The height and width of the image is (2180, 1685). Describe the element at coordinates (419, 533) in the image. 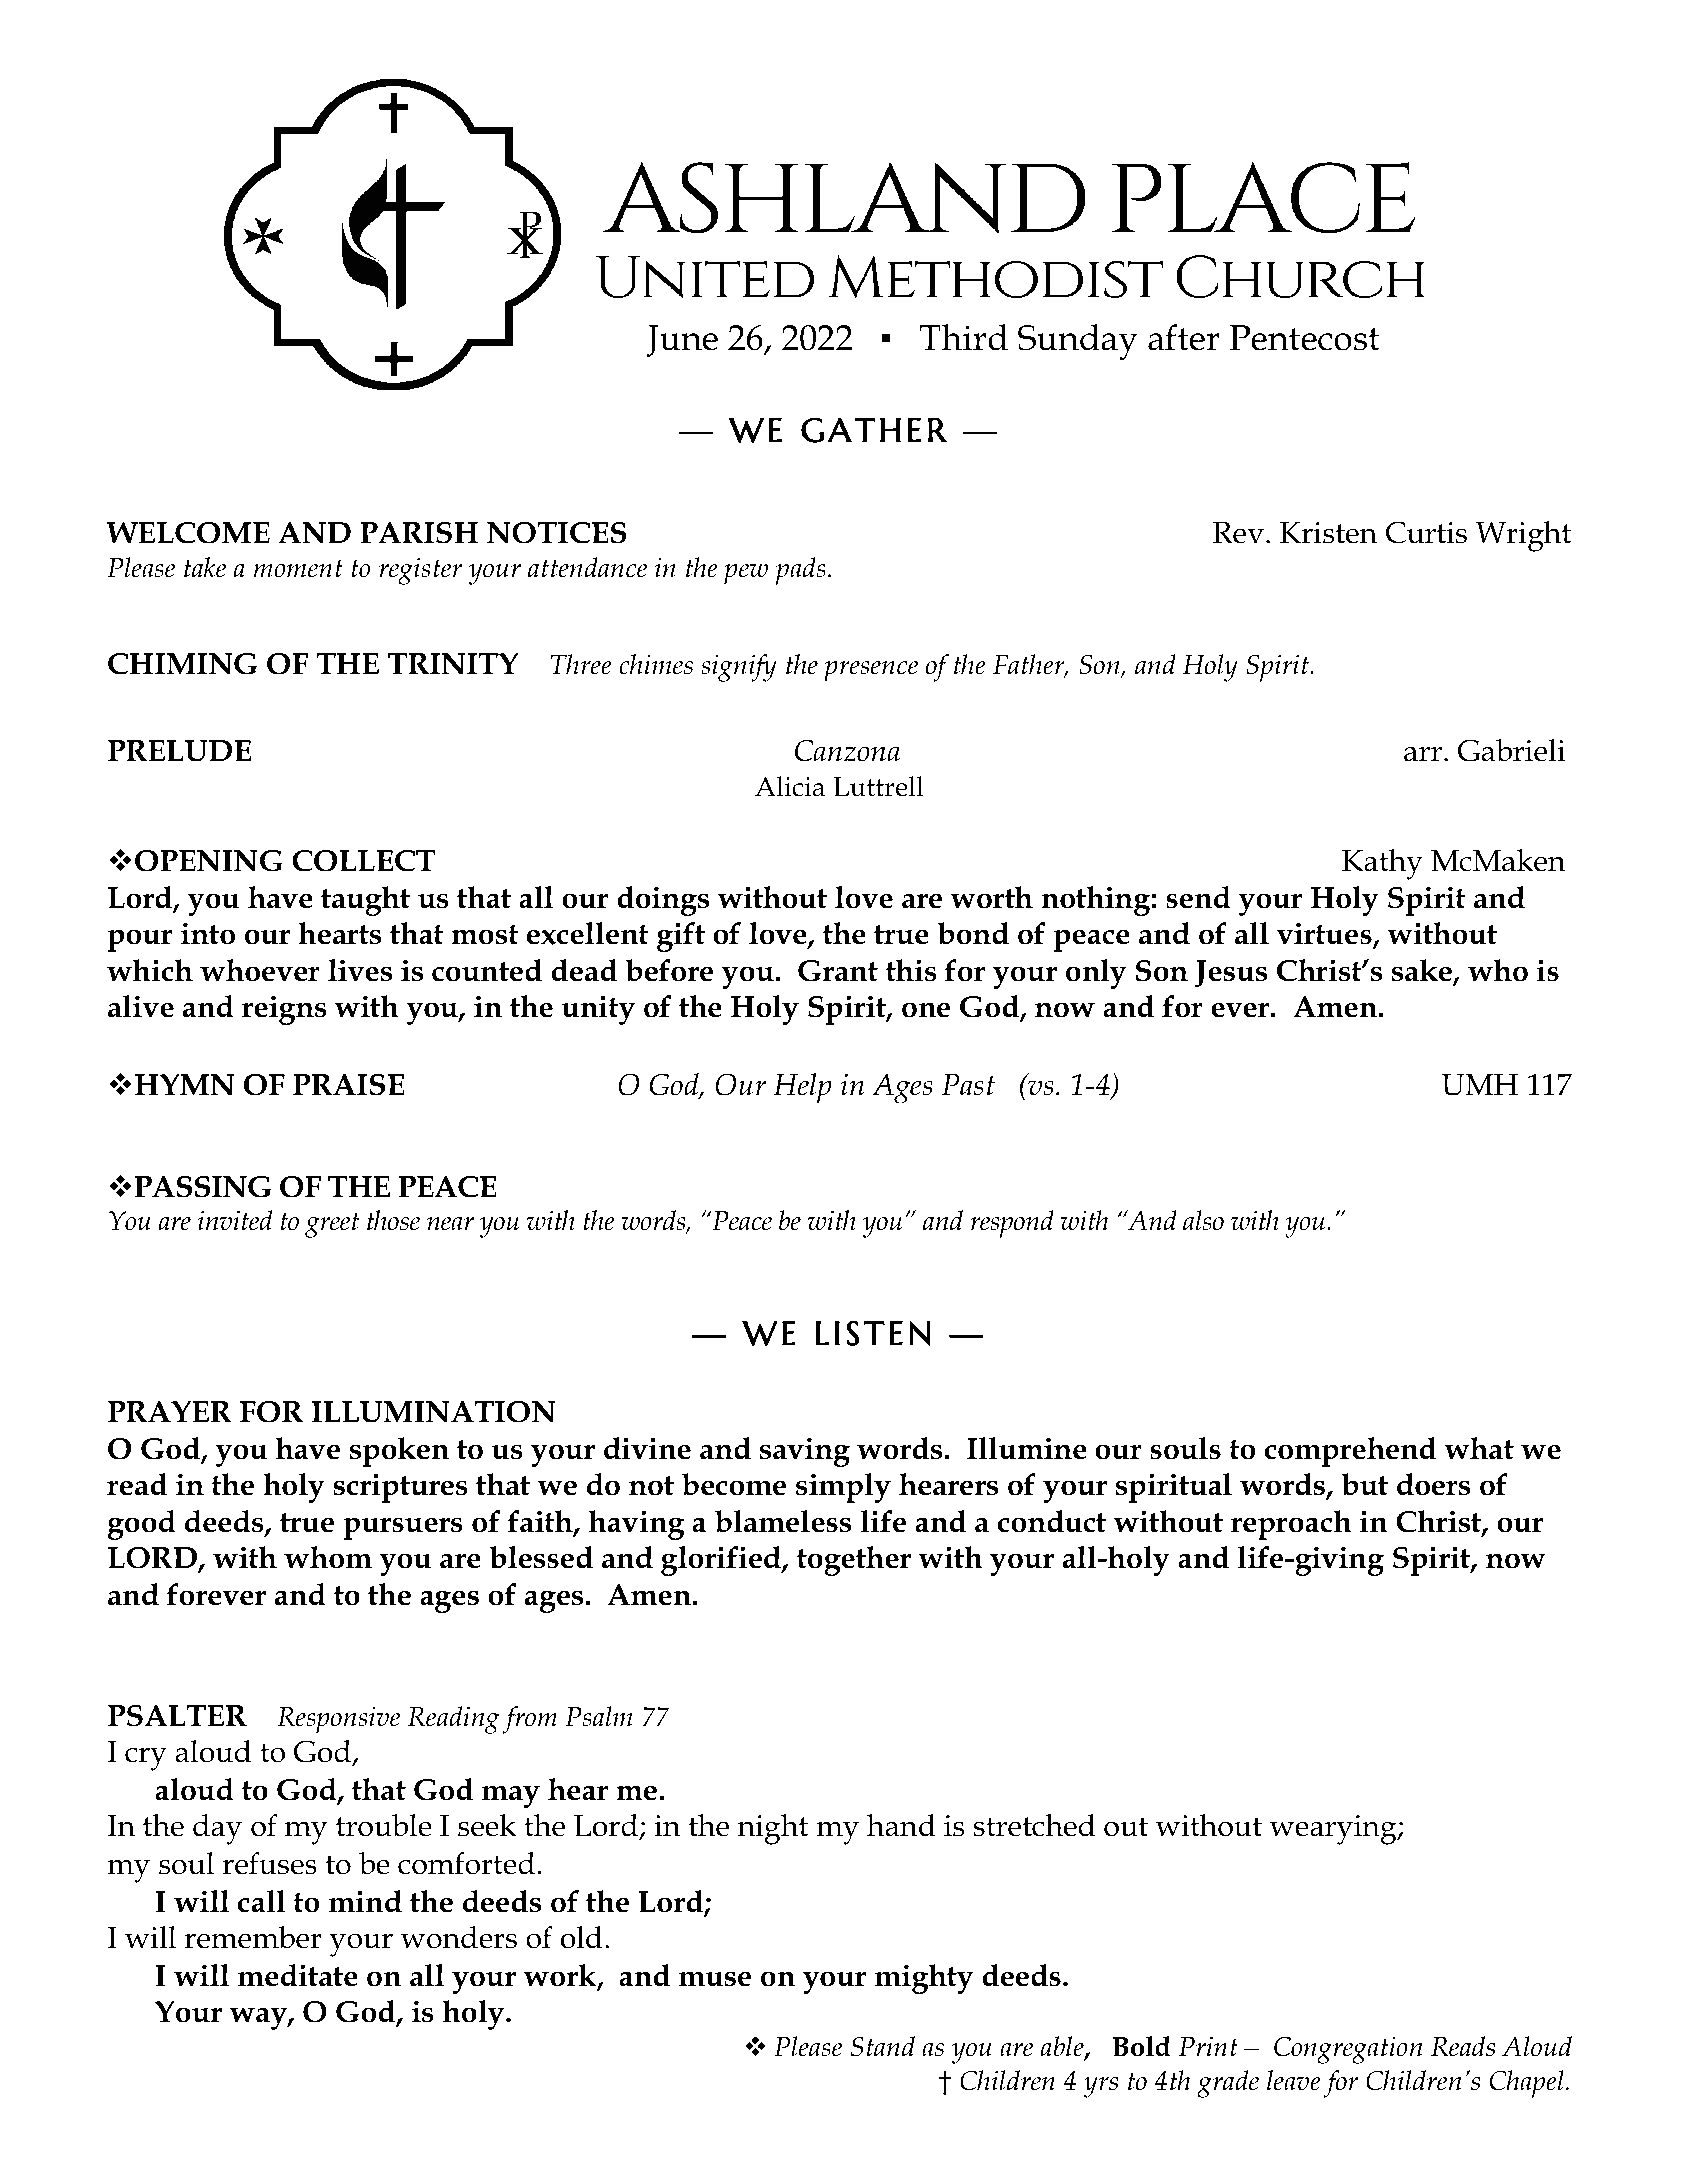

I see `PARISH` at that location.
